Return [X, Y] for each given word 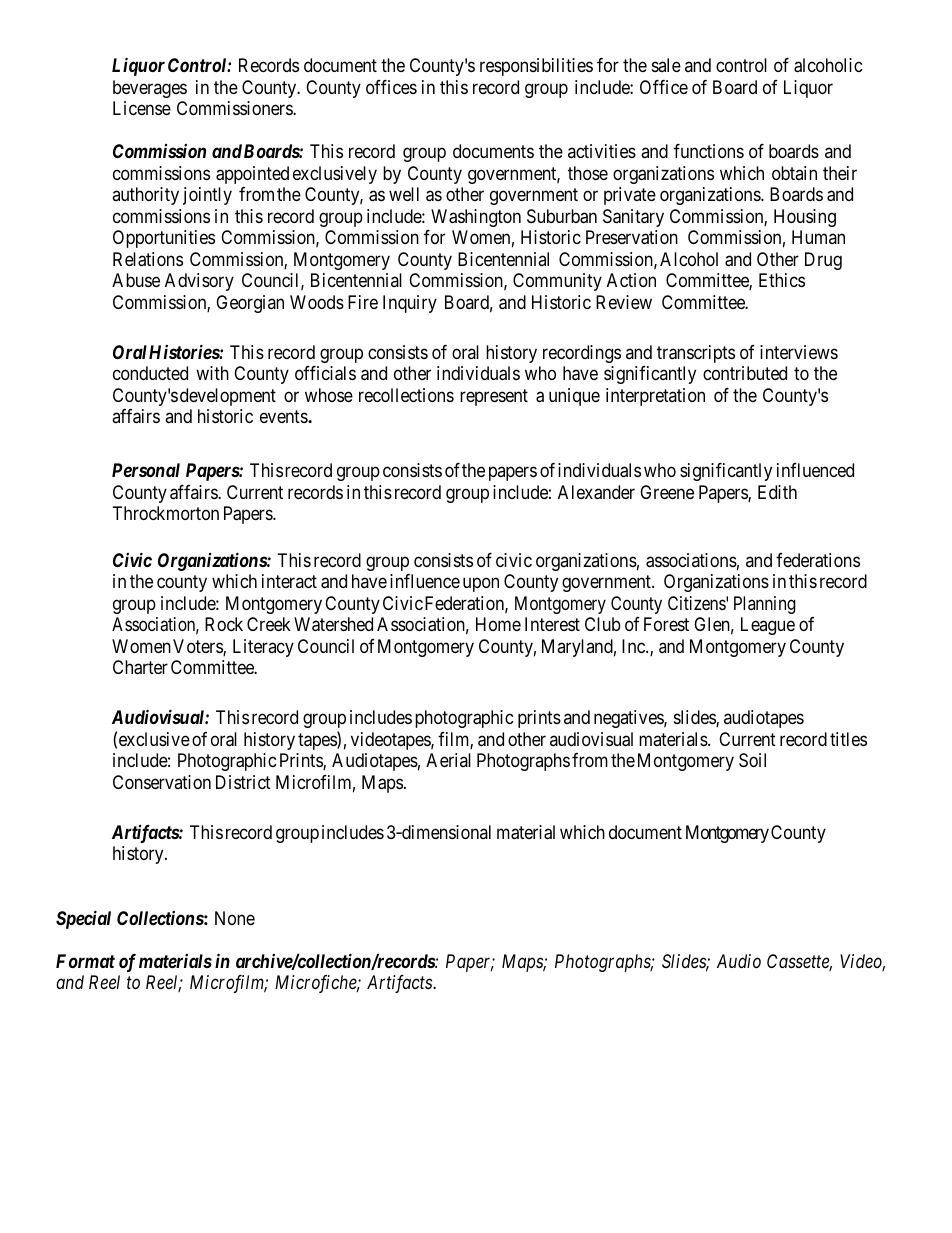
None [235, 918]
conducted [150, 373]
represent [494, 397]
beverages [150, 89]
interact [289, 581]
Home [498, 624]
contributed [745, 373]
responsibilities [536, 67]
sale [666, 65]
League [768, 626]
